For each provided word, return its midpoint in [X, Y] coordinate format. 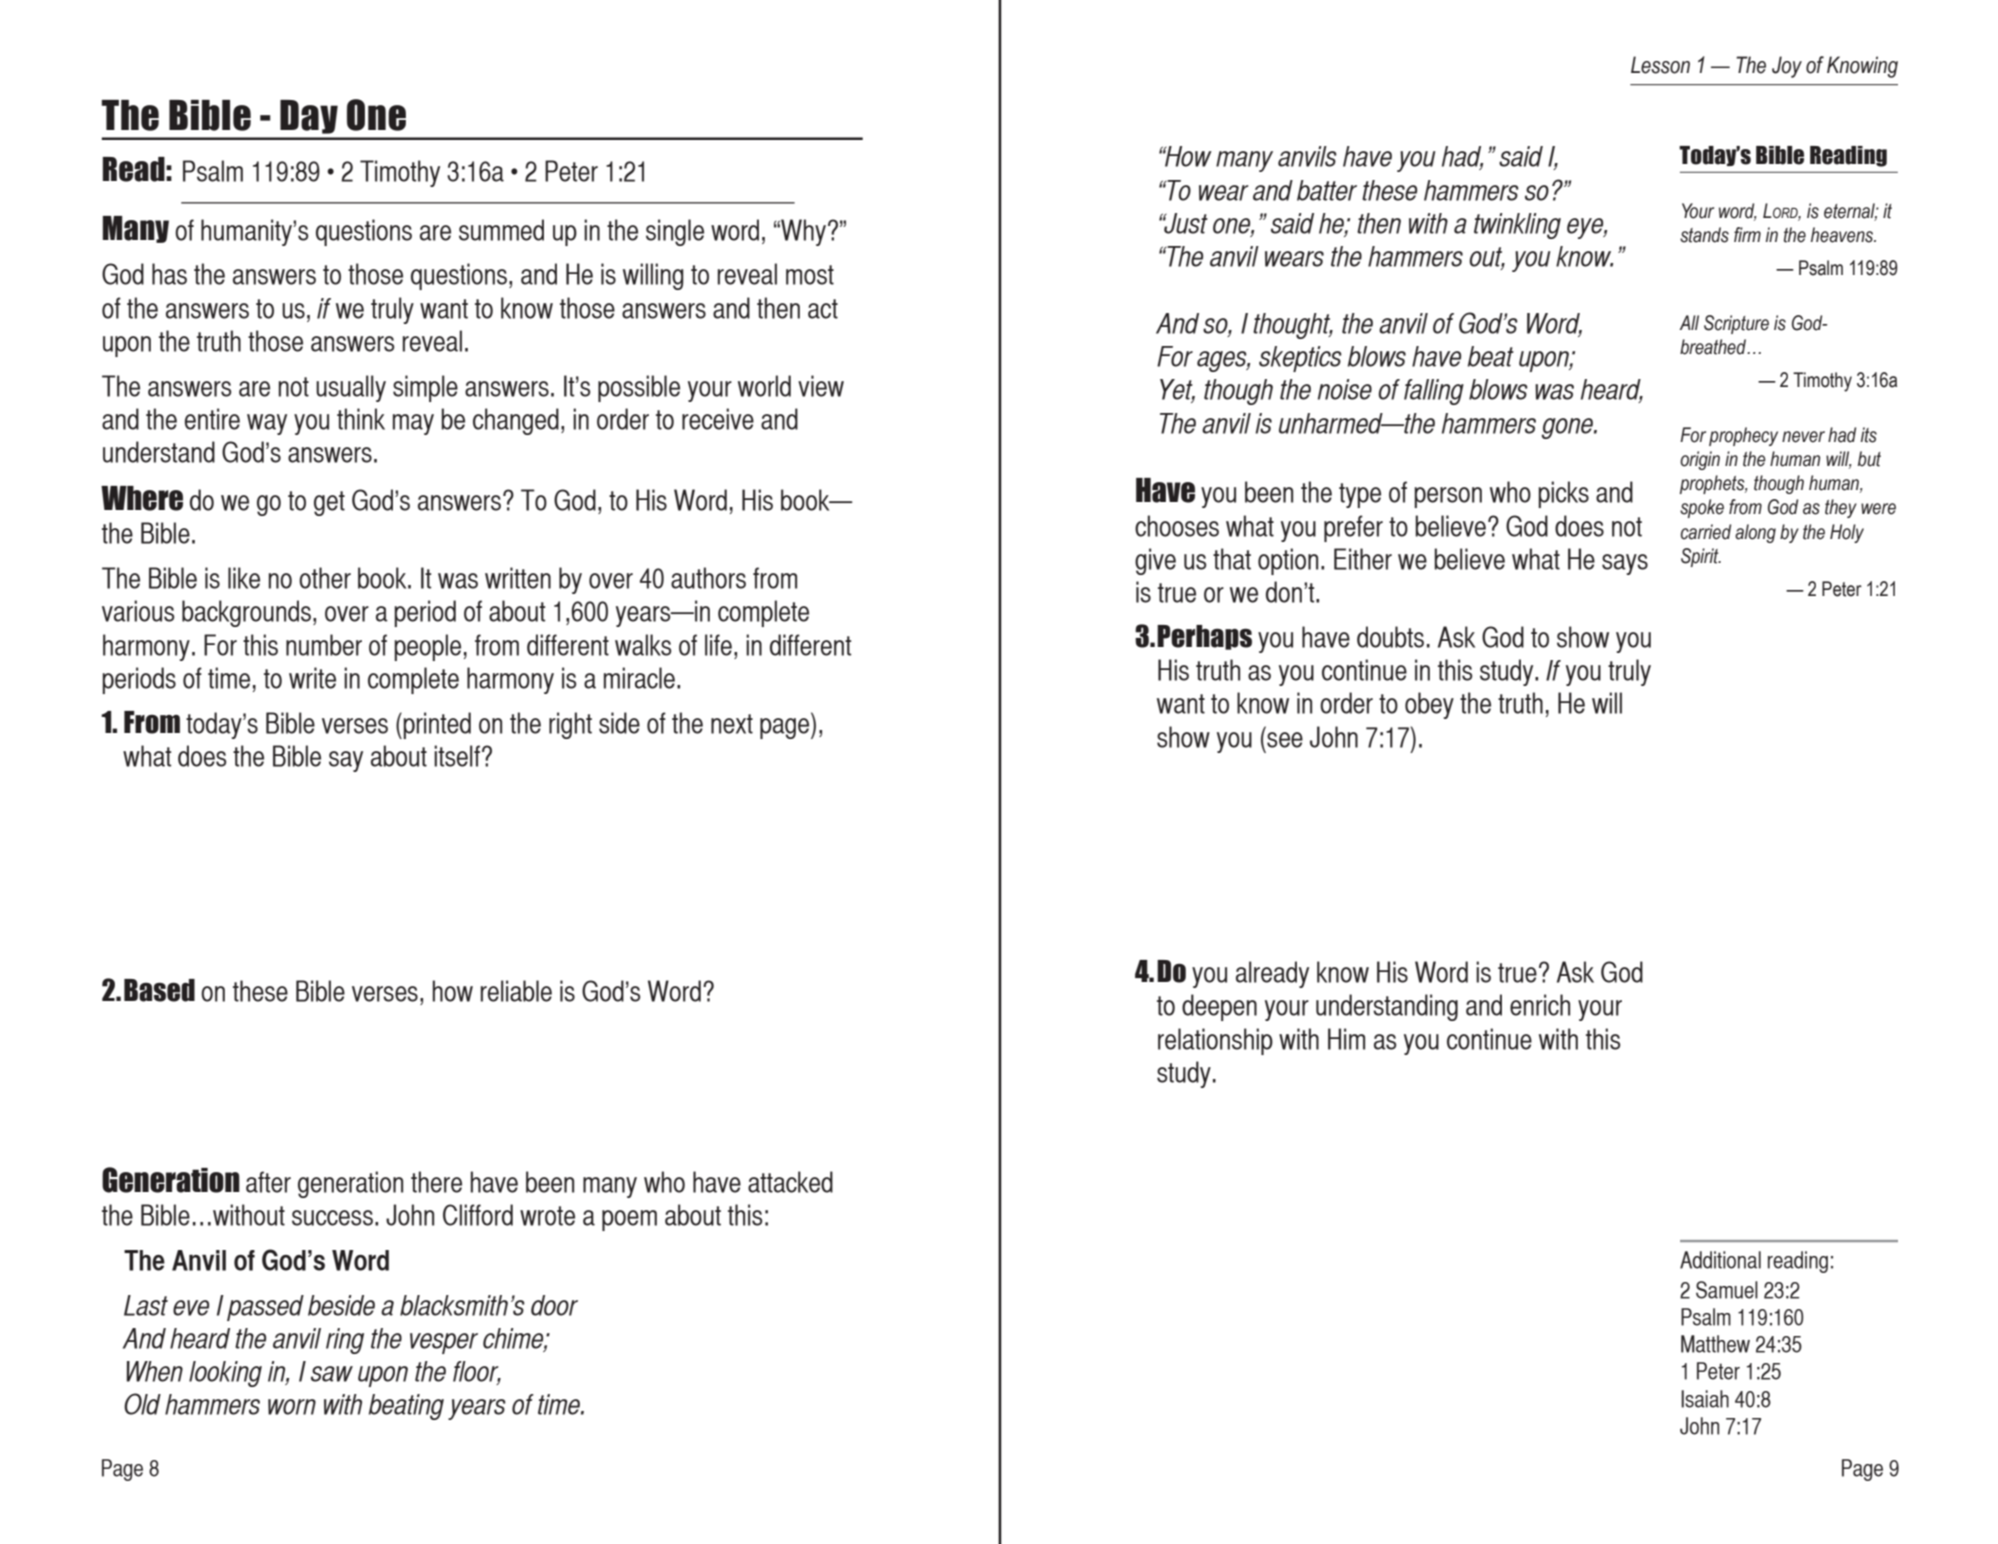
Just [1185, 223]
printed [436, 725]
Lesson [1660, 65]
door [554, 1305]
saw [332, 1374]
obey [1429, 705]
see [1285, 740]
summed [501, 230]
